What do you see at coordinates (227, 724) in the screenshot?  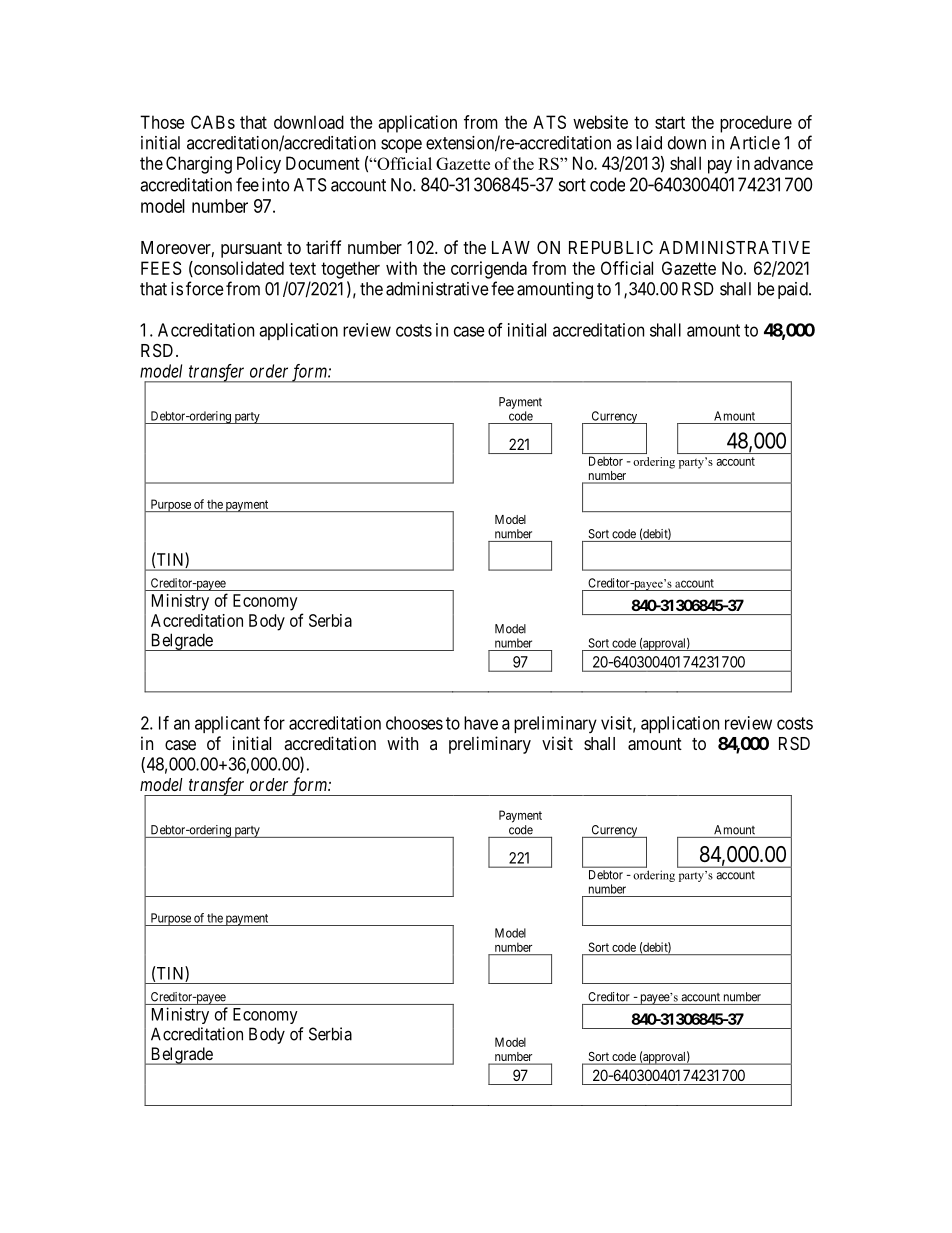 I see `applicant` at bounding box center [227, 724].
